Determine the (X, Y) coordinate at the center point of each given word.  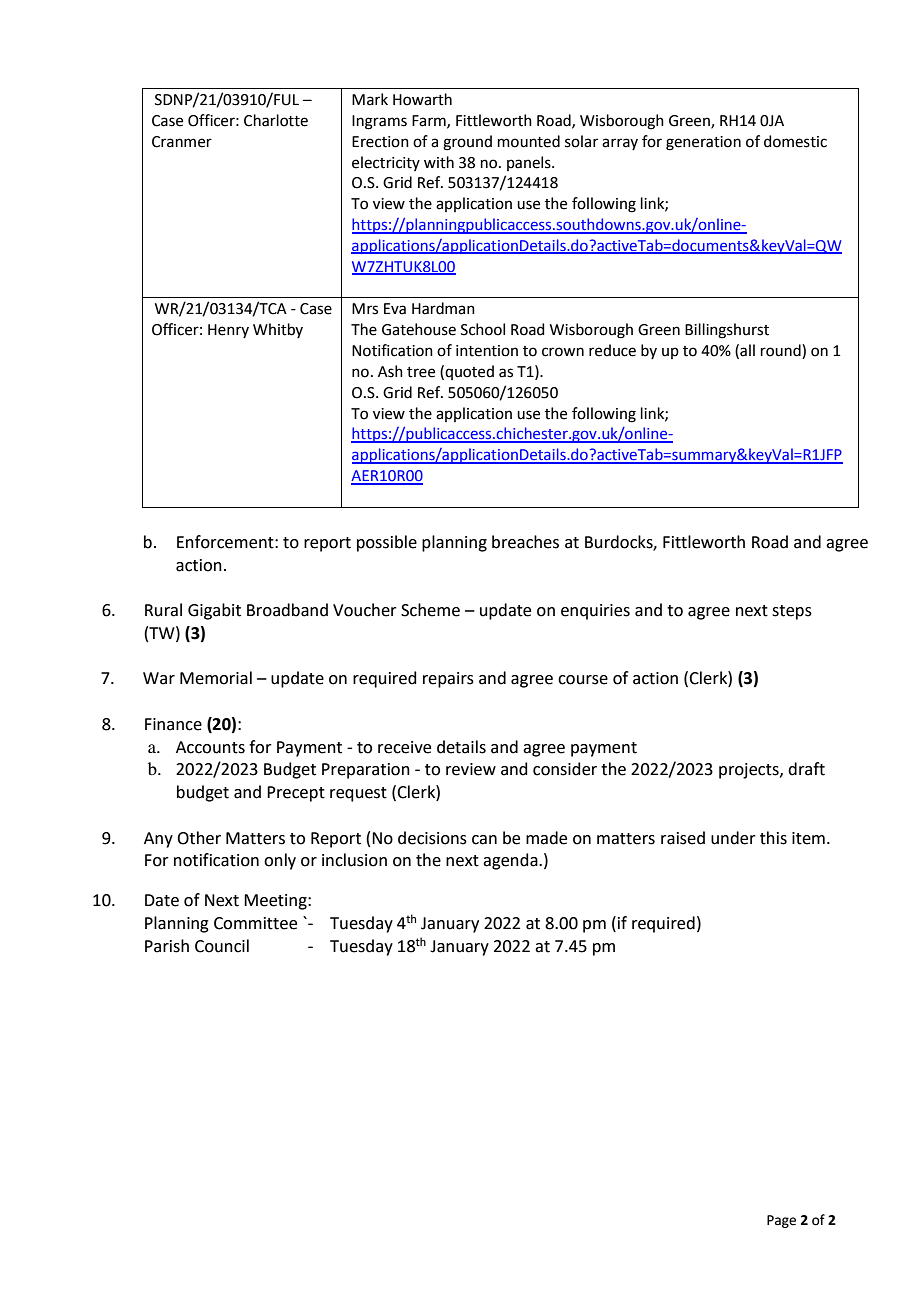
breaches (525, 542)
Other (199, 838)
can (484, 840)
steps (792, 612)
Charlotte (276, 120)
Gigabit (214, 611)
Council (222, 946)
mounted (529, 141)
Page (781, 1221)
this (773, 838)
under (733, 838)
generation (703, 143)
